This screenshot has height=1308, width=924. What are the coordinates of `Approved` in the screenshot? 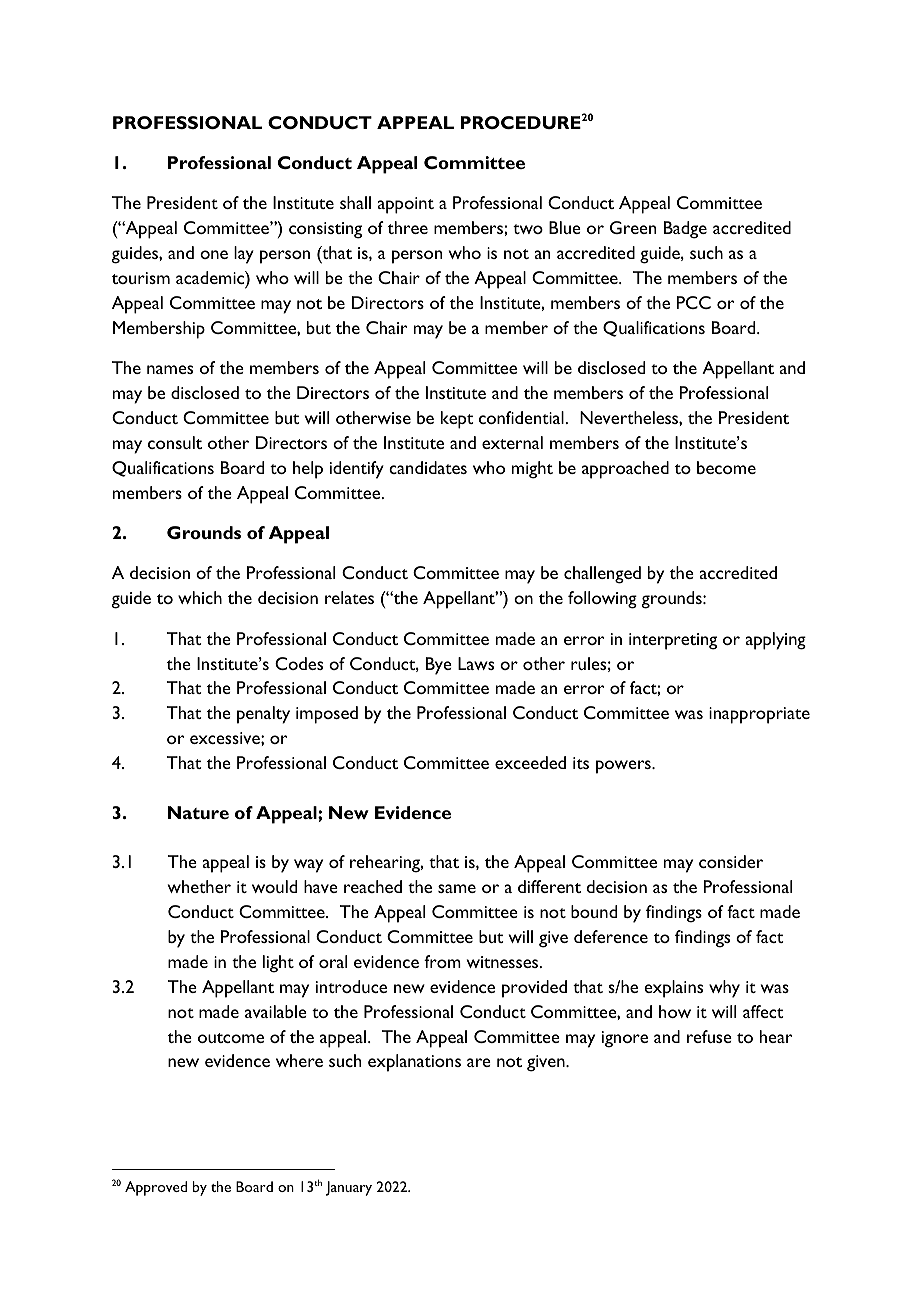 It's located at (156, 1188).
